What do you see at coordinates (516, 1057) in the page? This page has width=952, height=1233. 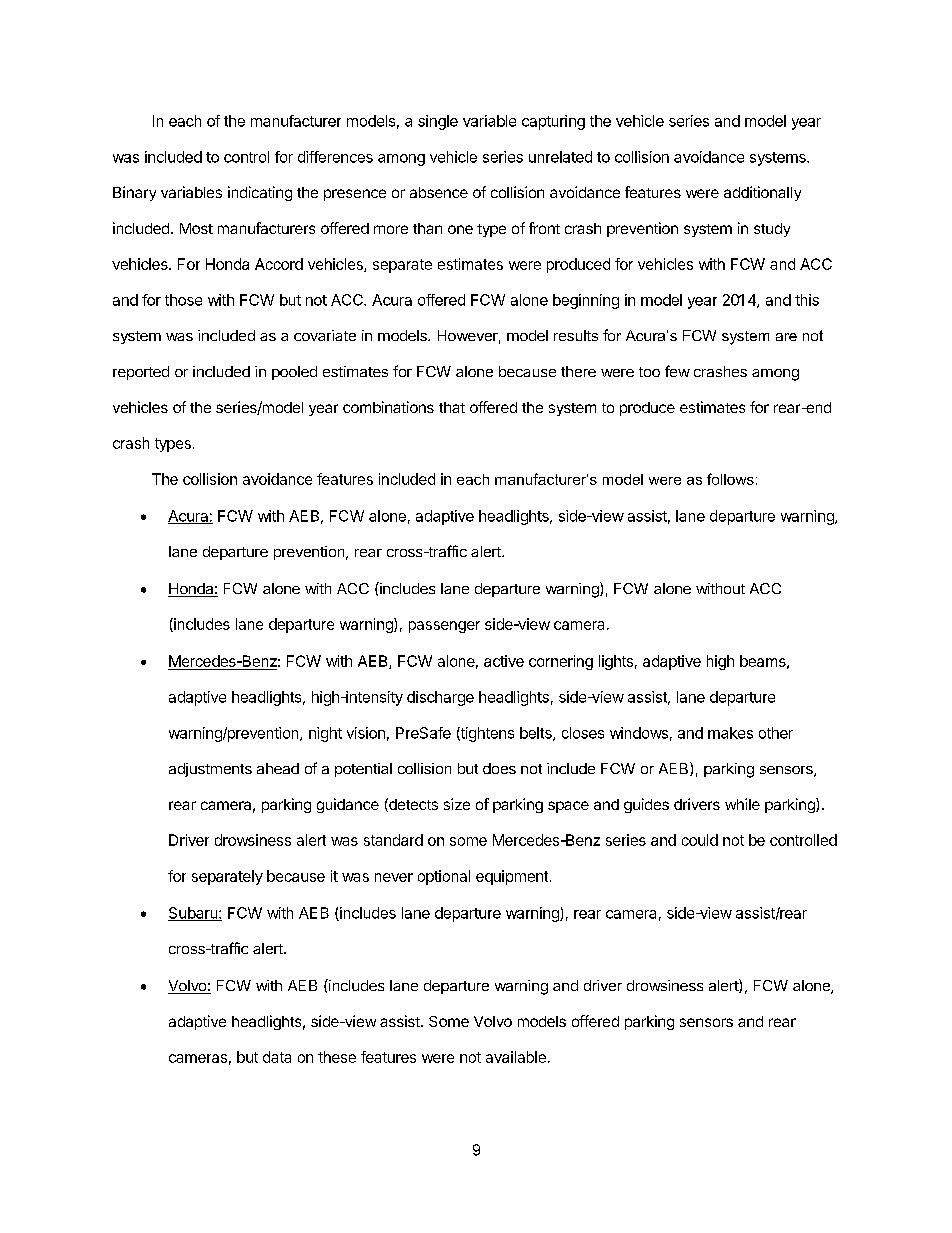 I see `available` at bounding box center [516, 1057].
